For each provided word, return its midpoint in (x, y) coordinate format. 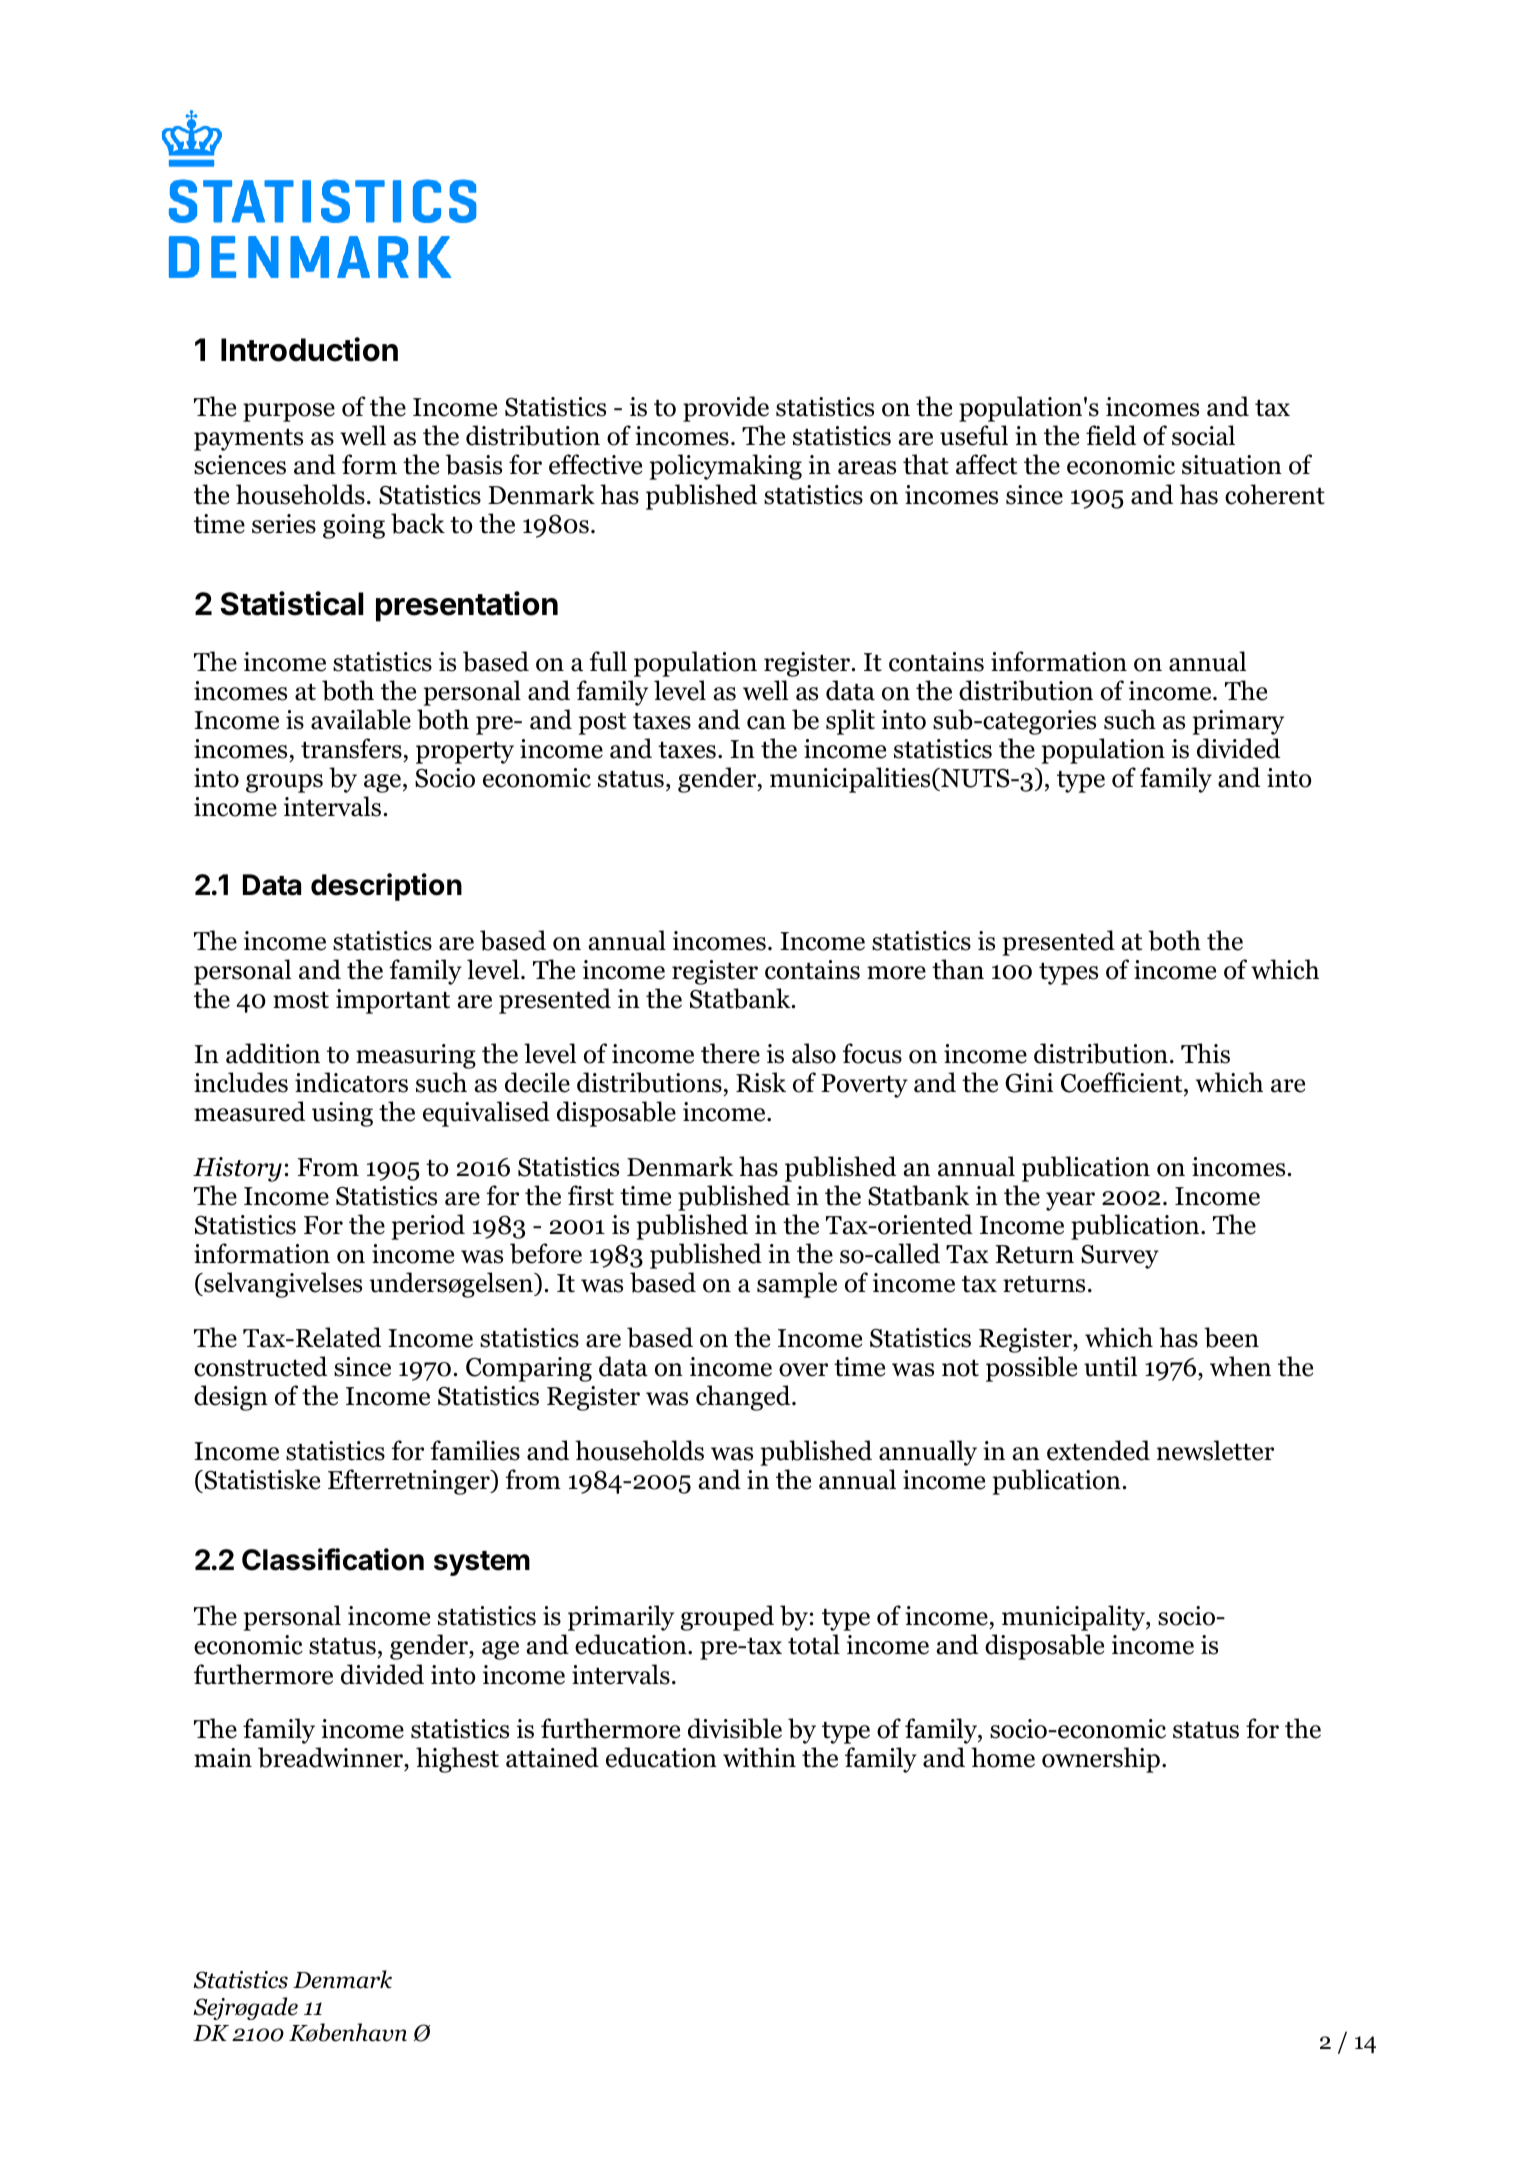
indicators (351, 1082)
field (1111, 435)
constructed (260, 1366)
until (1110, 1366)
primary (1238, 722)
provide (726, 409)
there (730, 1053)
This (1205, 1053)
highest (457, 1760)
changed (744, 1398)
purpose (289, 412)
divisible (735, 1728)
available (361, 719)
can (766, 723)
